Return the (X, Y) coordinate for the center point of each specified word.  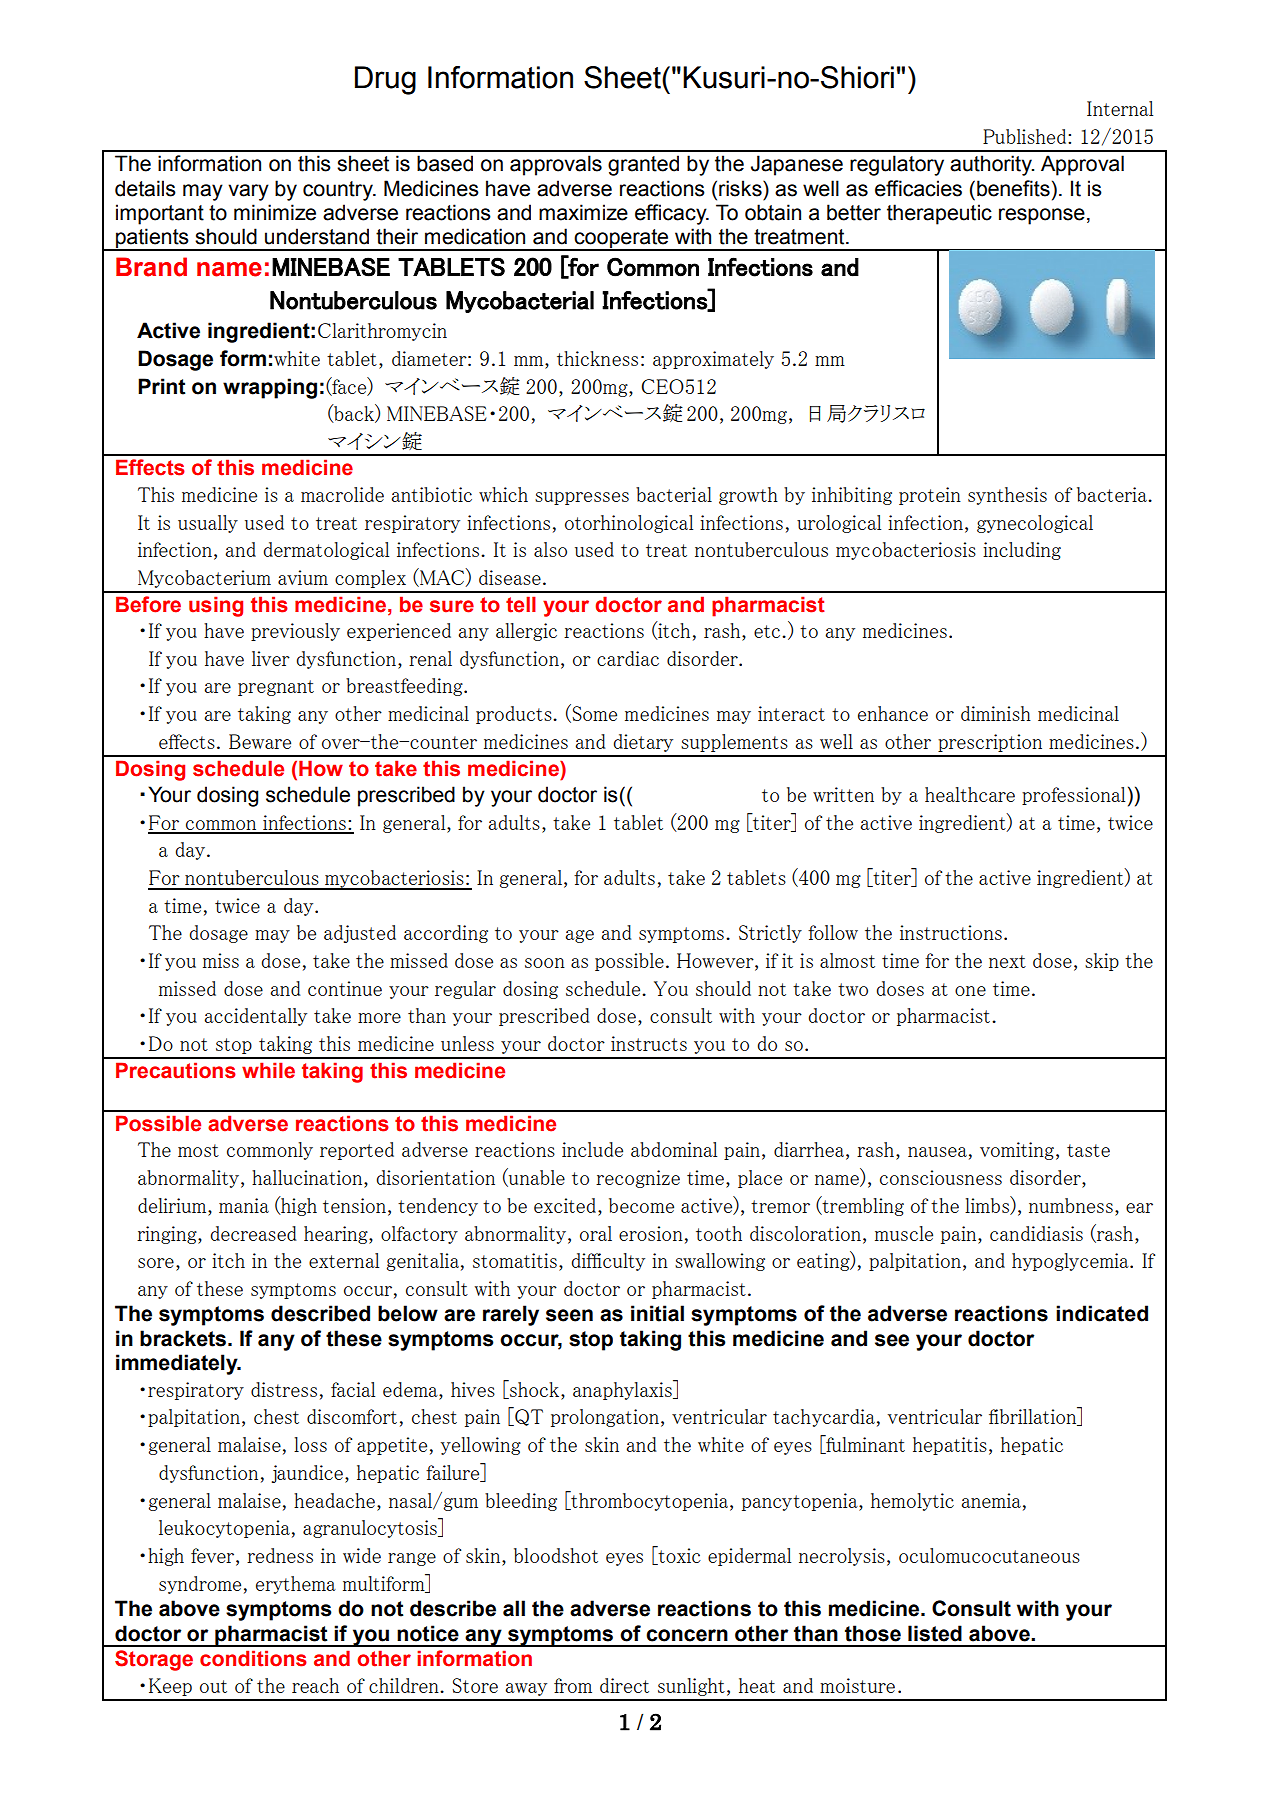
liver (271, 658)
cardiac (628, 658)
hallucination (308, 1177)
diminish (996, 713)
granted (643, 165)
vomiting (1017, 1151)
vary (248, 192)
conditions (253, 1658)
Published (1026, 136)
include (592, 1149)
